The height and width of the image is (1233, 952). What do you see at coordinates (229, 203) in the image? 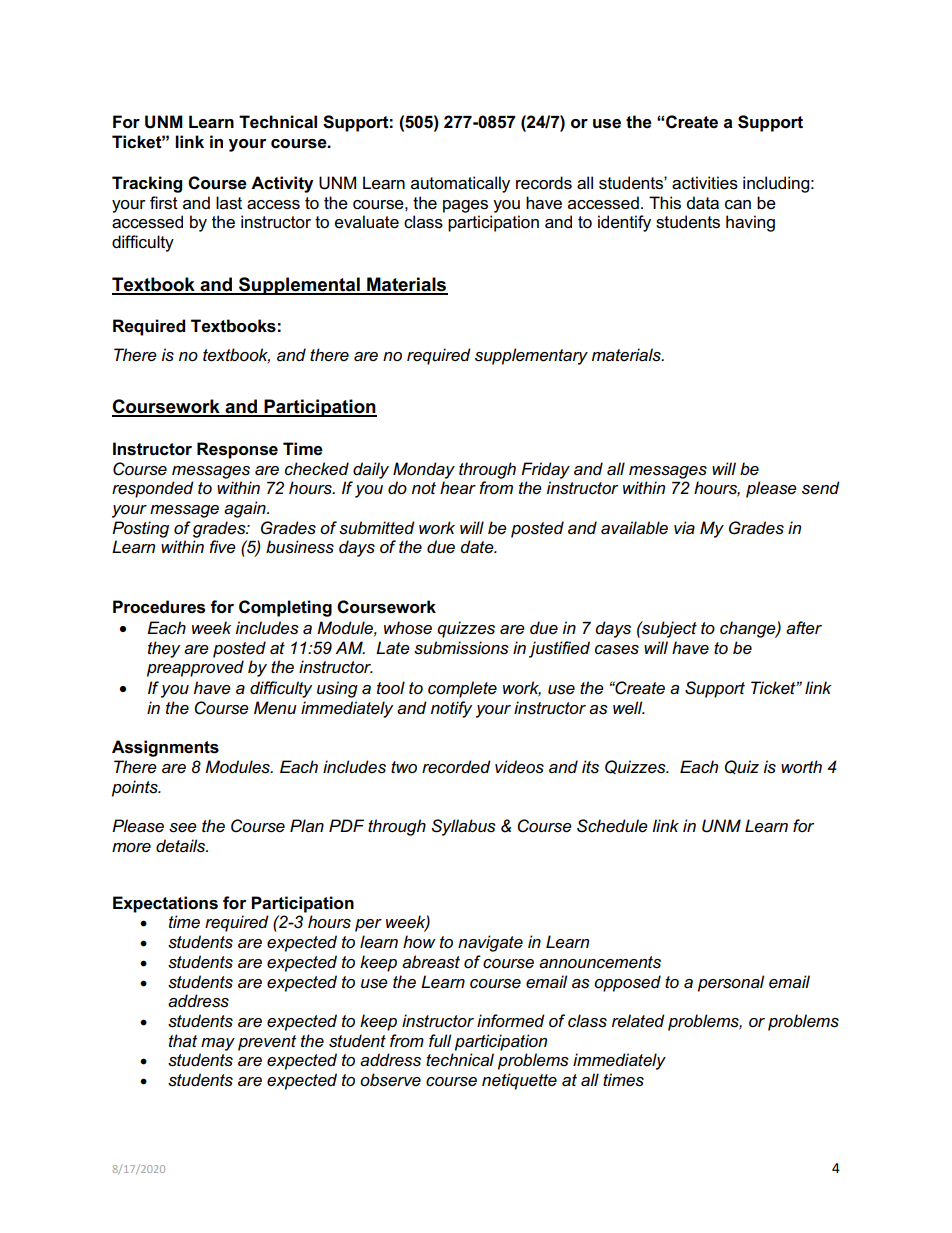
I see `last` at bounding box center [229, 203].
